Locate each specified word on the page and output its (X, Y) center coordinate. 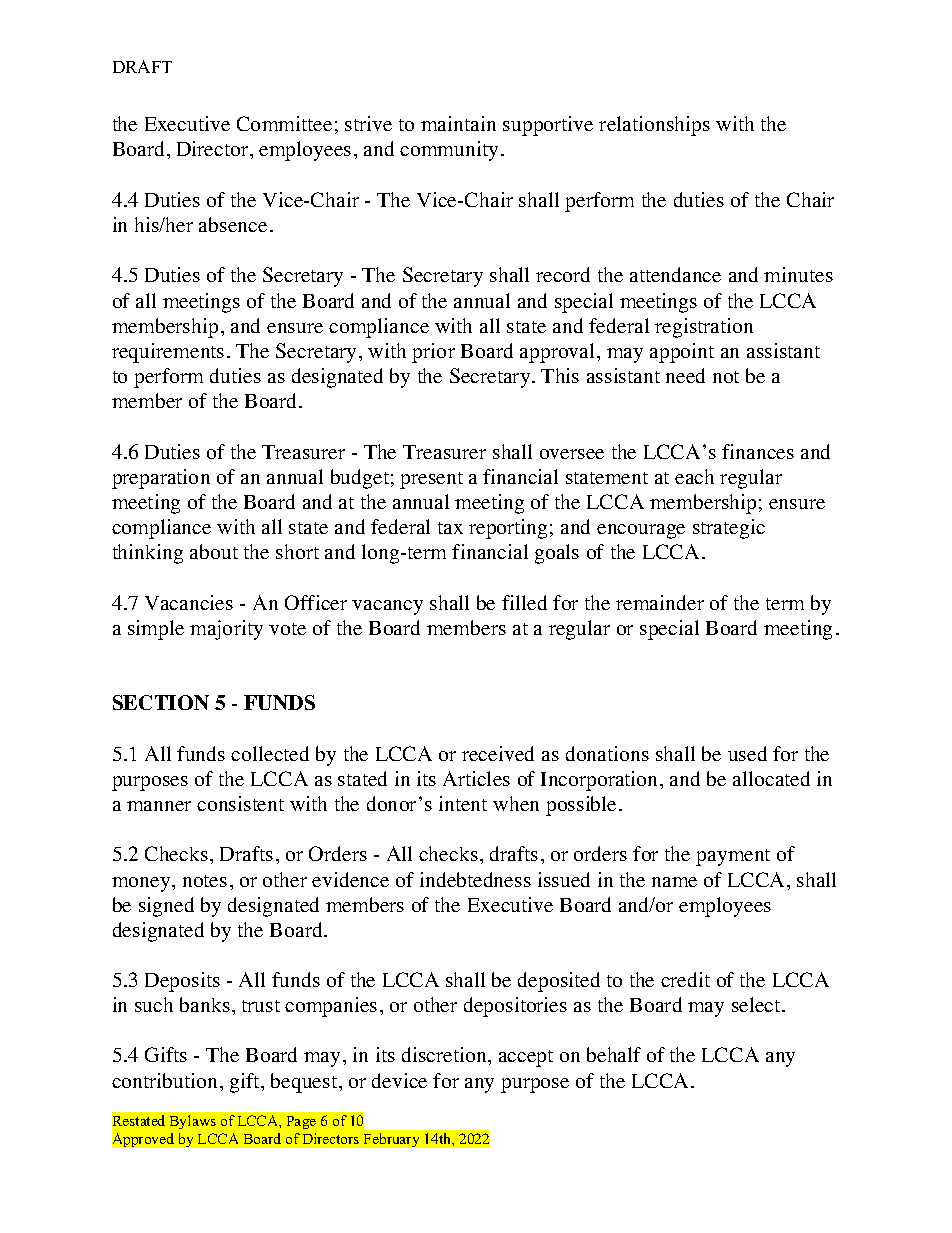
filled (524, 602)
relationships (654, 126)
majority (226, 630)
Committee (284, 123)
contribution (164, 1080)
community (449, 151)
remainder (660, 602)
